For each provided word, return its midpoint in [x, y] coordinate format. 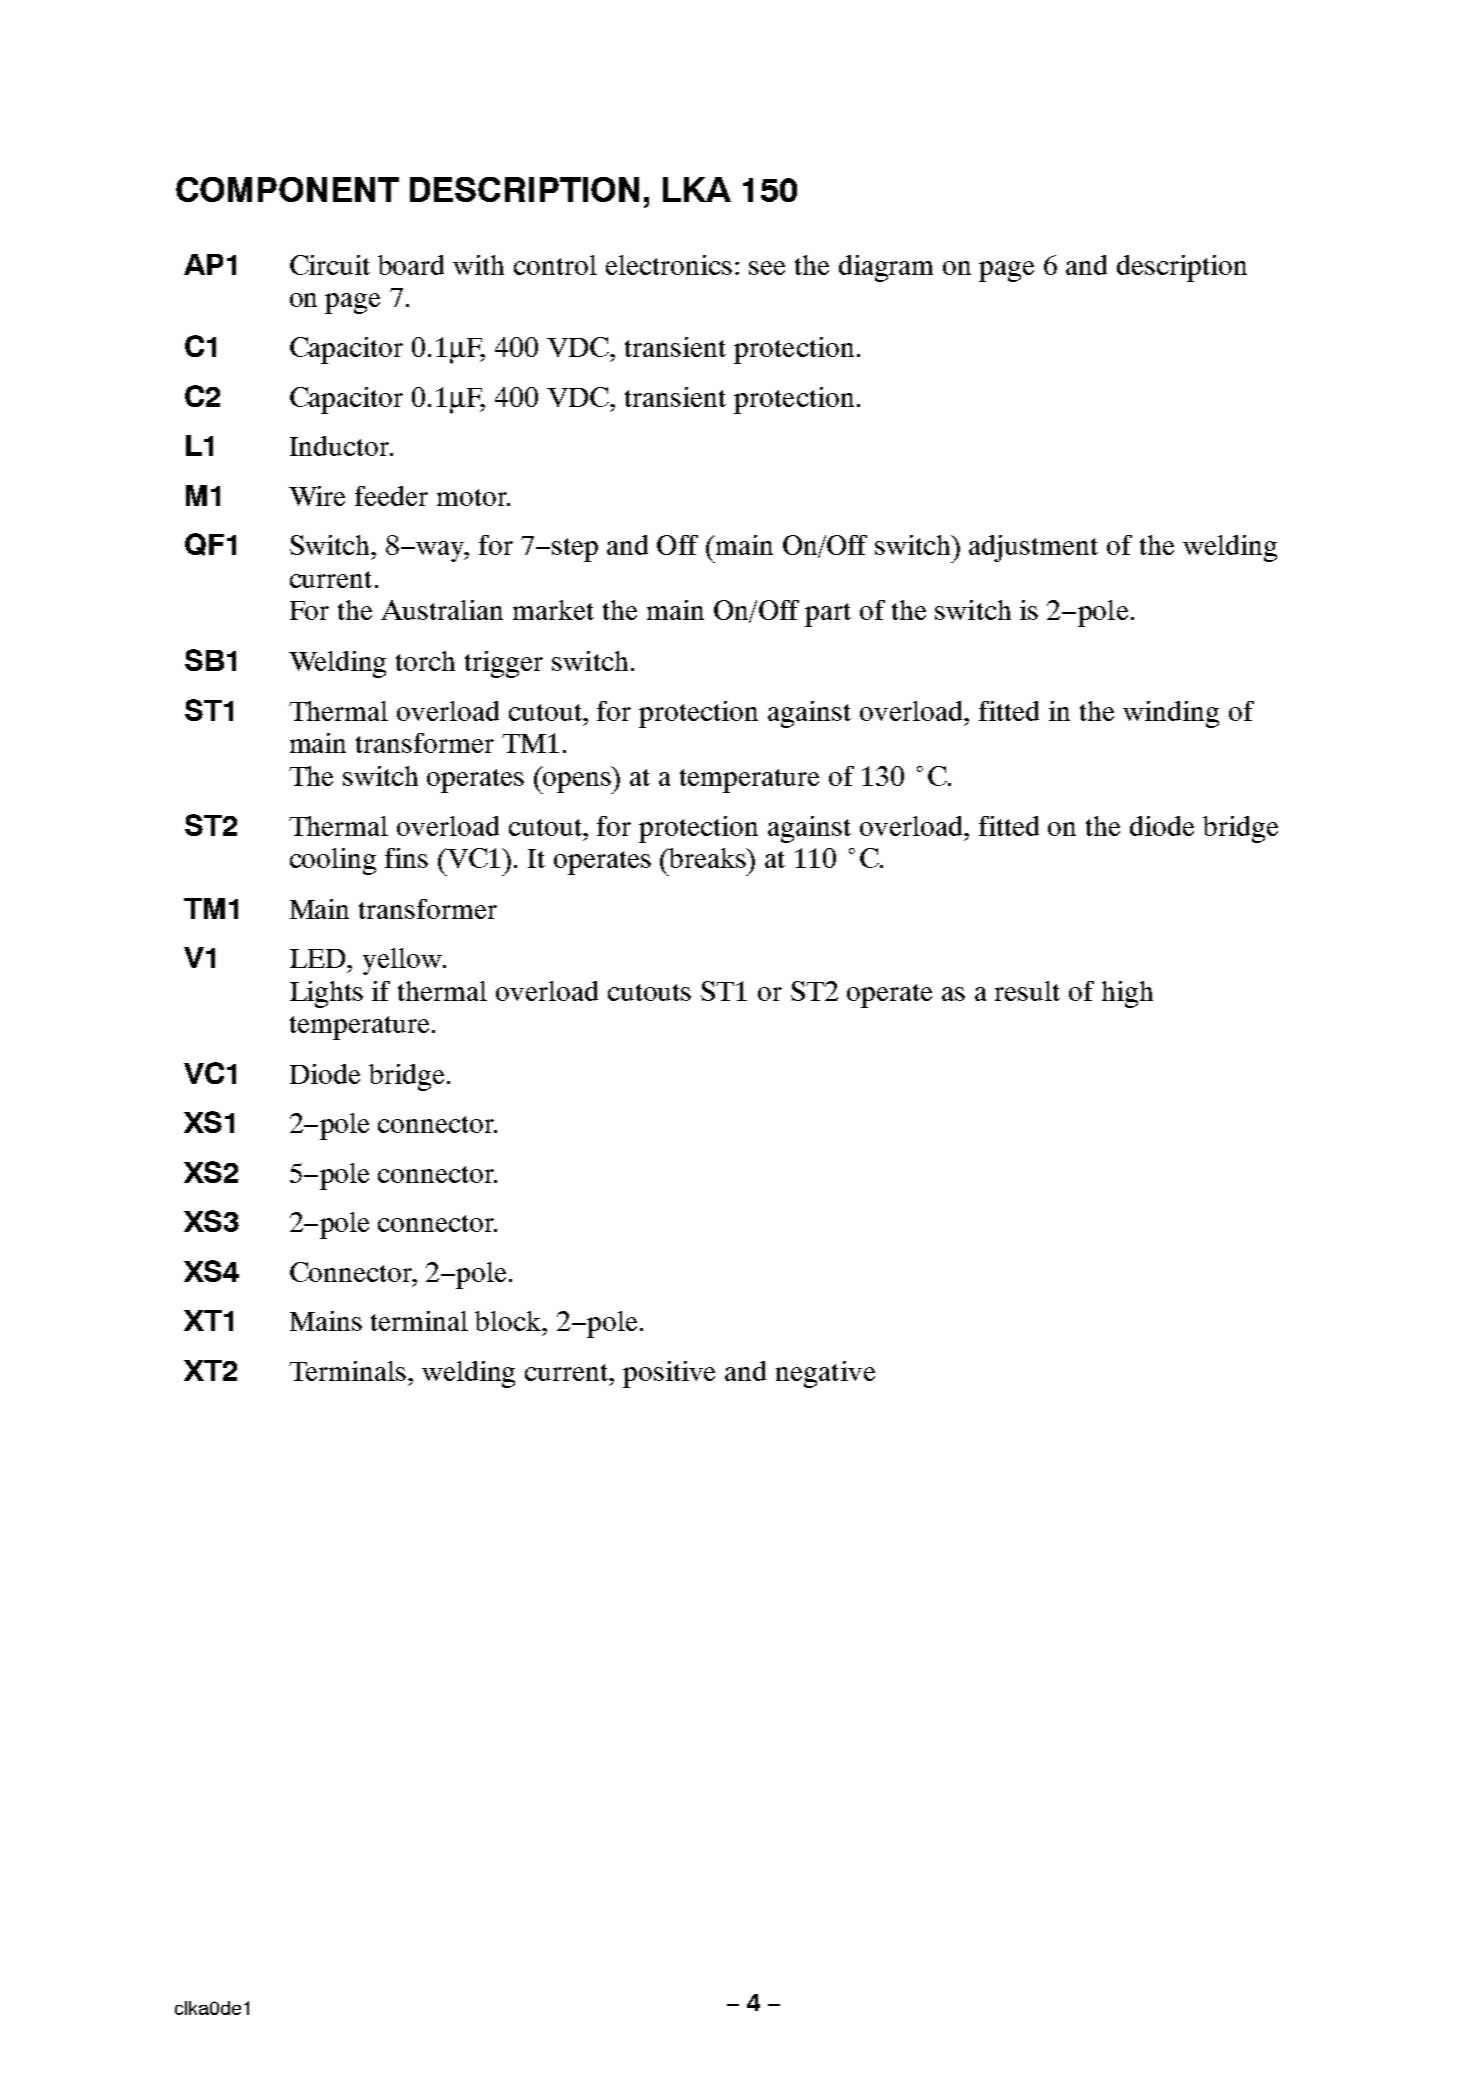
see [767, 268]
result [1027, 991]
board [411, 265]
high [1127, 994]
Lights [326, 994]
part [828, 615]
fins [406, 858]
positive [669, 1374]
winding [1171, 714]
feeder [391, 496]
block [509, 1321]
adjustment [1033, 548]
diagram [886, 268]
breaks [708, 858]
